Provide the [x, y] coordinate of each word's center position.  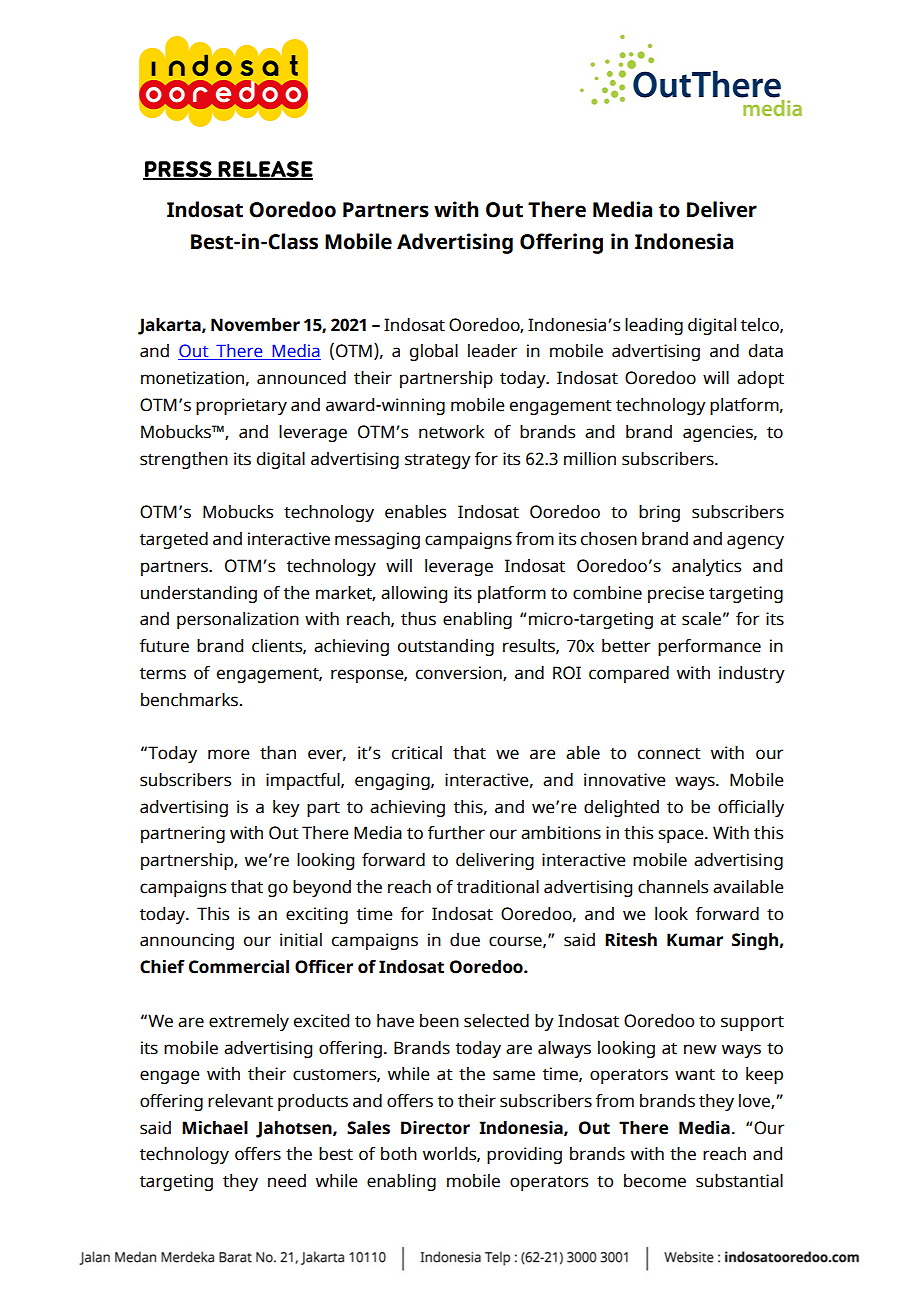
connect [669, 754]
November [255, 325]
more [228, 754]
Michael [215, 1128]
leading [654, 326]
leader [492, 351]
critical [417, 753]
